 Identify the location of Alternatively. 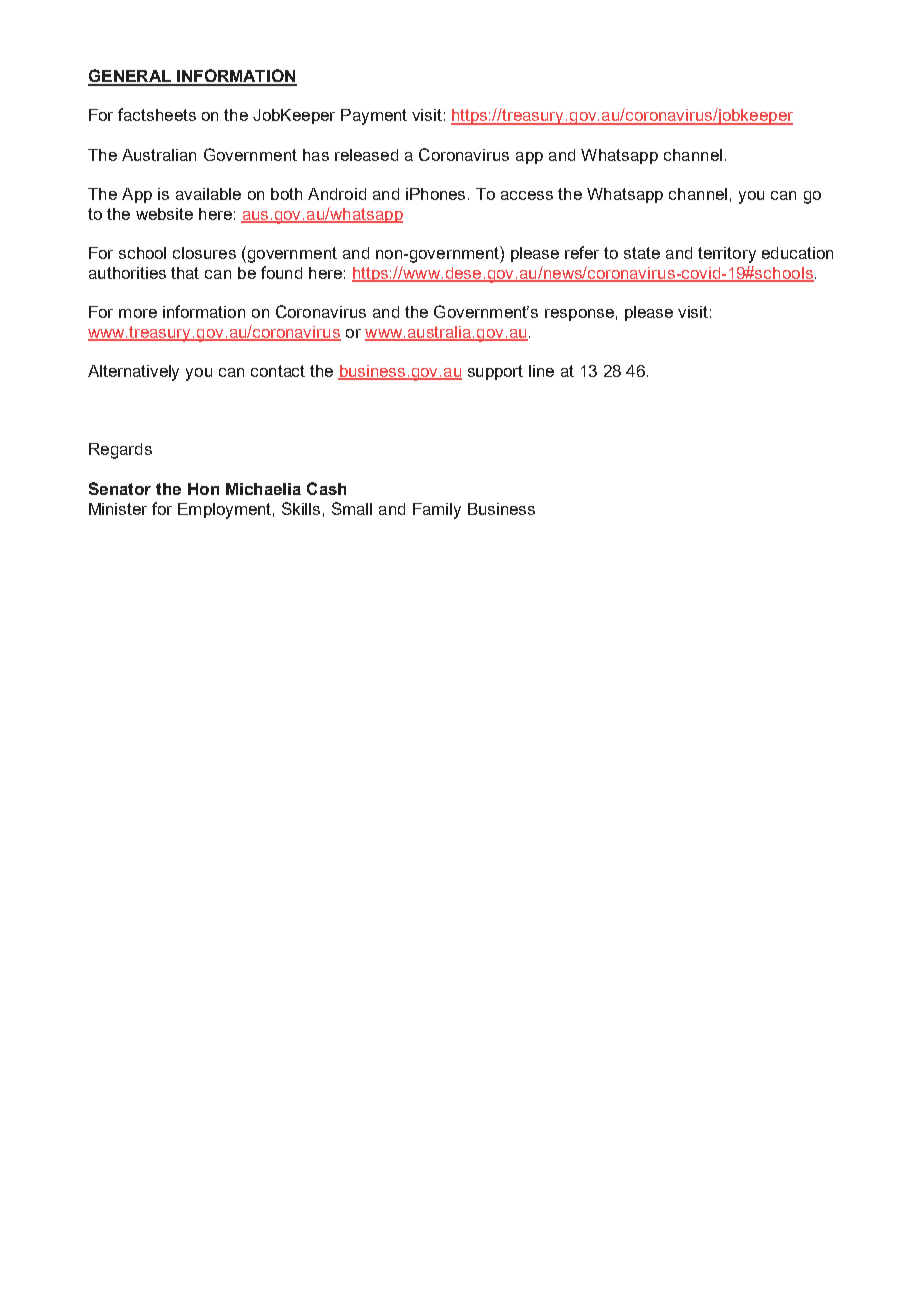
(133, 373).
